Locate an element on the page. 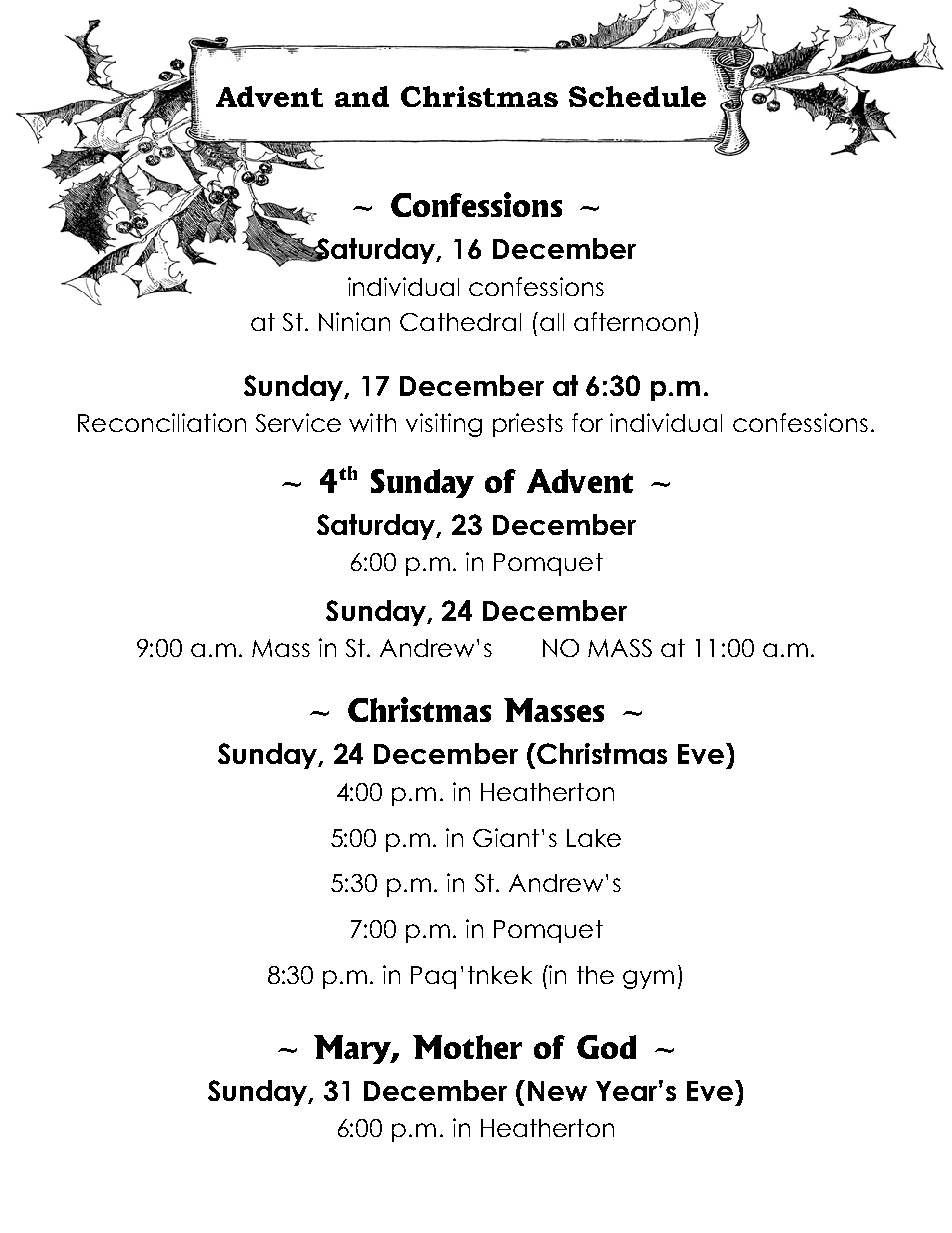 This document has height=1233, width=952. for is located at coordinates (587, 422).
